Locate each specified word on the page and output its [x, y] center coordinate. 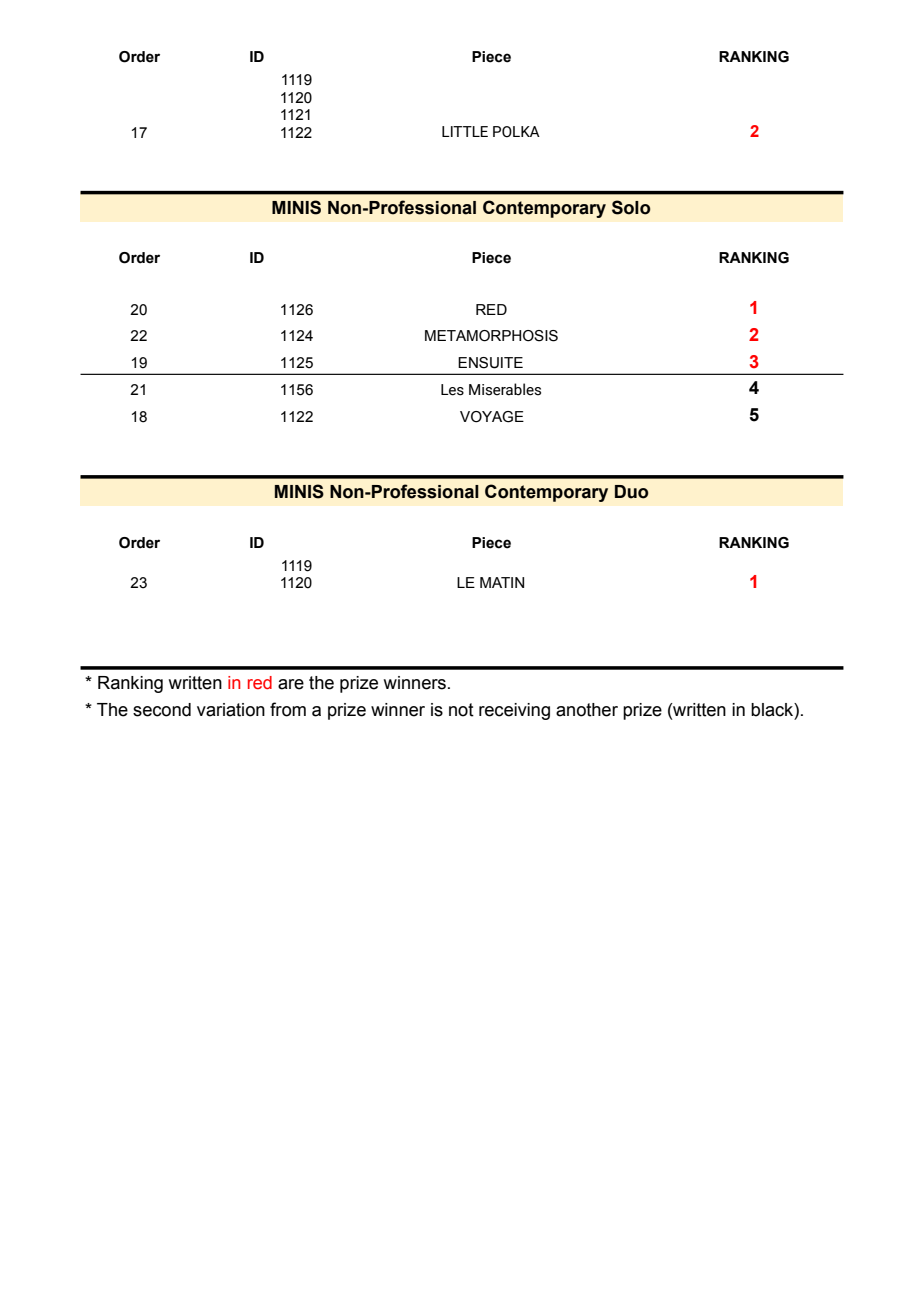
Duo [632, 492]
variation [231, 710]
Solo [631, 207]
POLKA [516, 132]
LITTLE [465, 131]
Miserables [505, 389]
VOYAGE [492, 417]
